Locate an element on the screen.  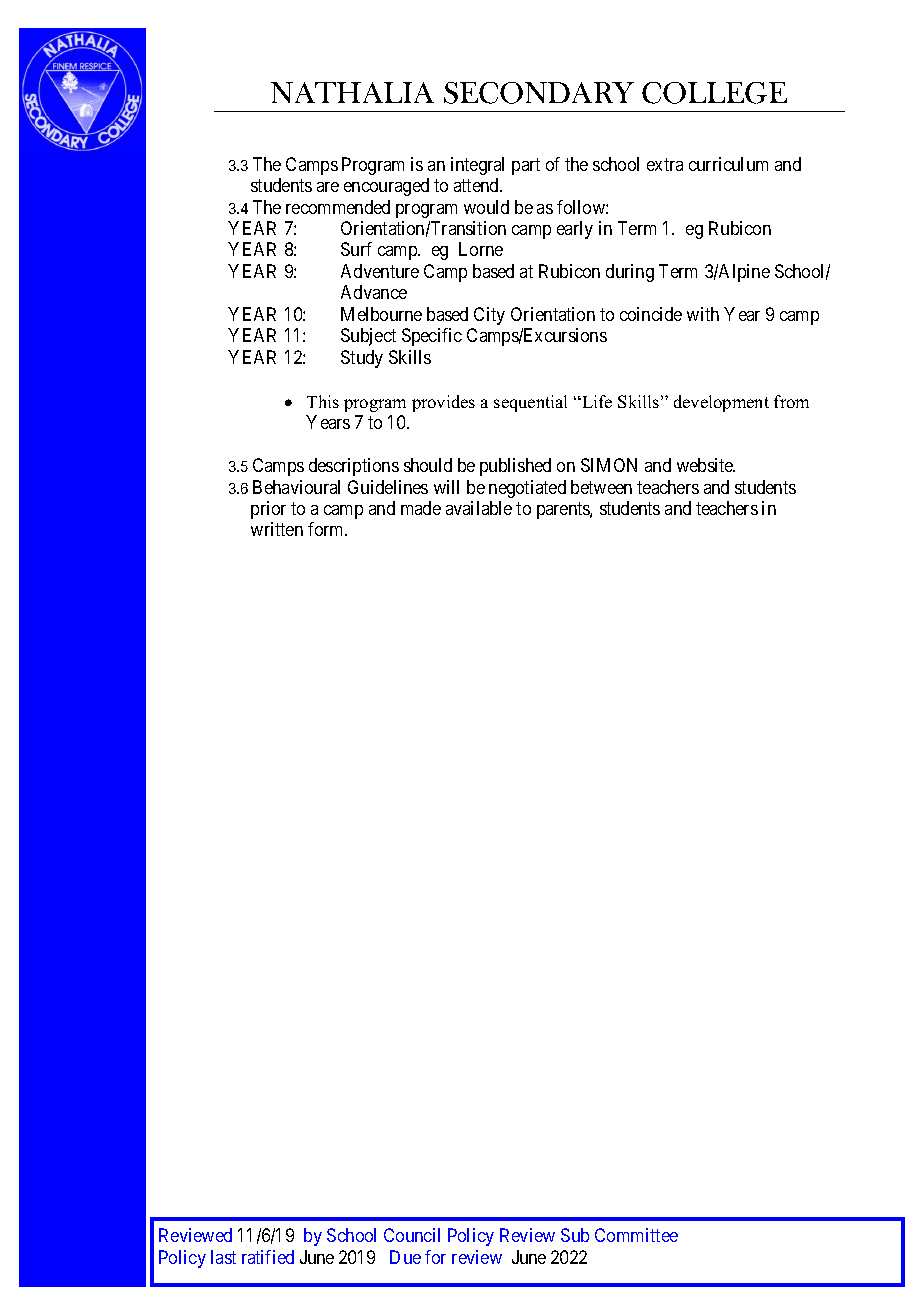
parents is located at coordinates (564, 510).
